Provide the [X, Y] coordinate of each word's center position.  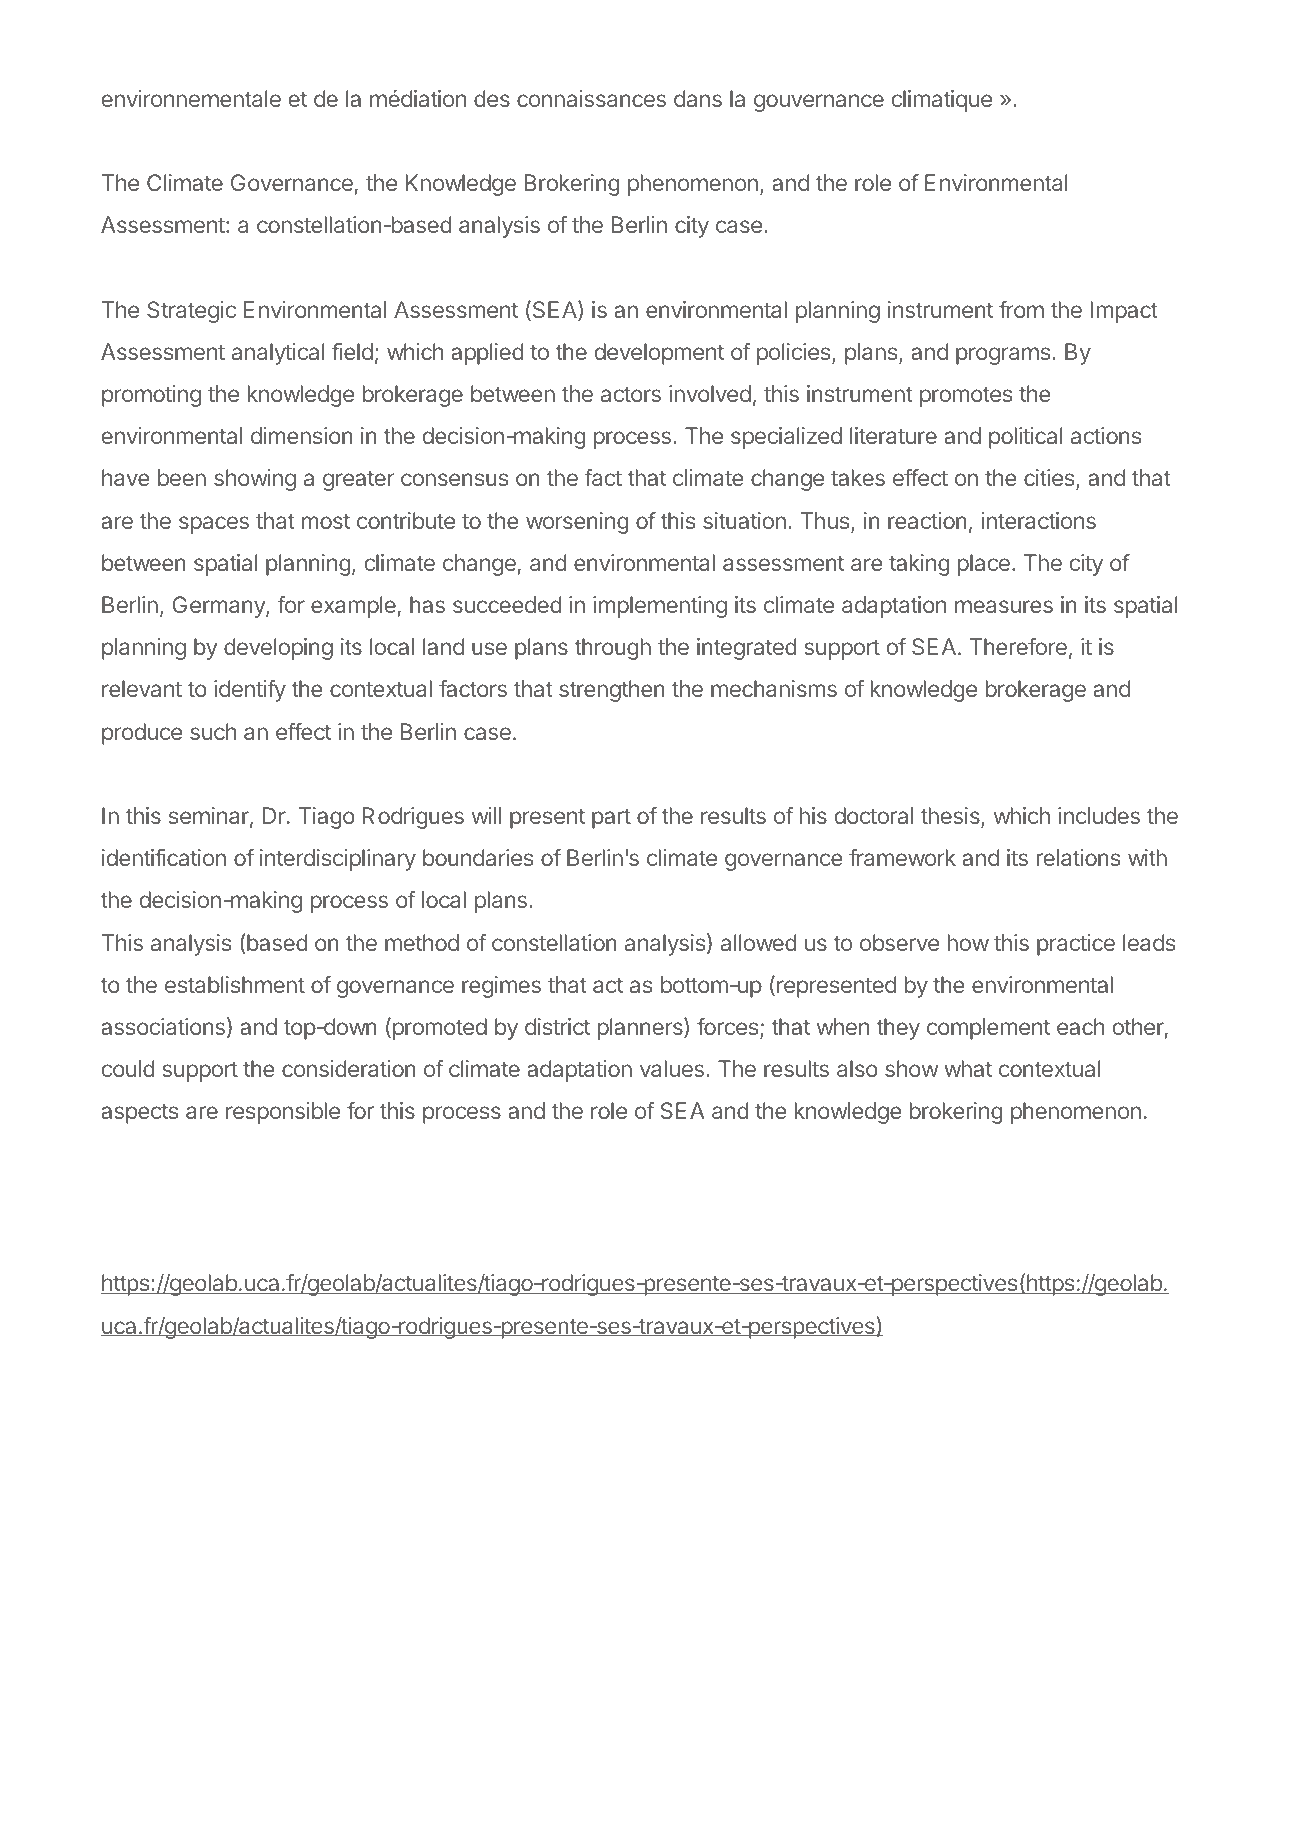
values [672, 1068]
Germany [219, 607]
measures [1004, 606]
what [968, 1068]
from [1021, 309]
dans [698, 98]
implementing [660, 607]
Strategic [191, 312]
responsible [283, 1113]
